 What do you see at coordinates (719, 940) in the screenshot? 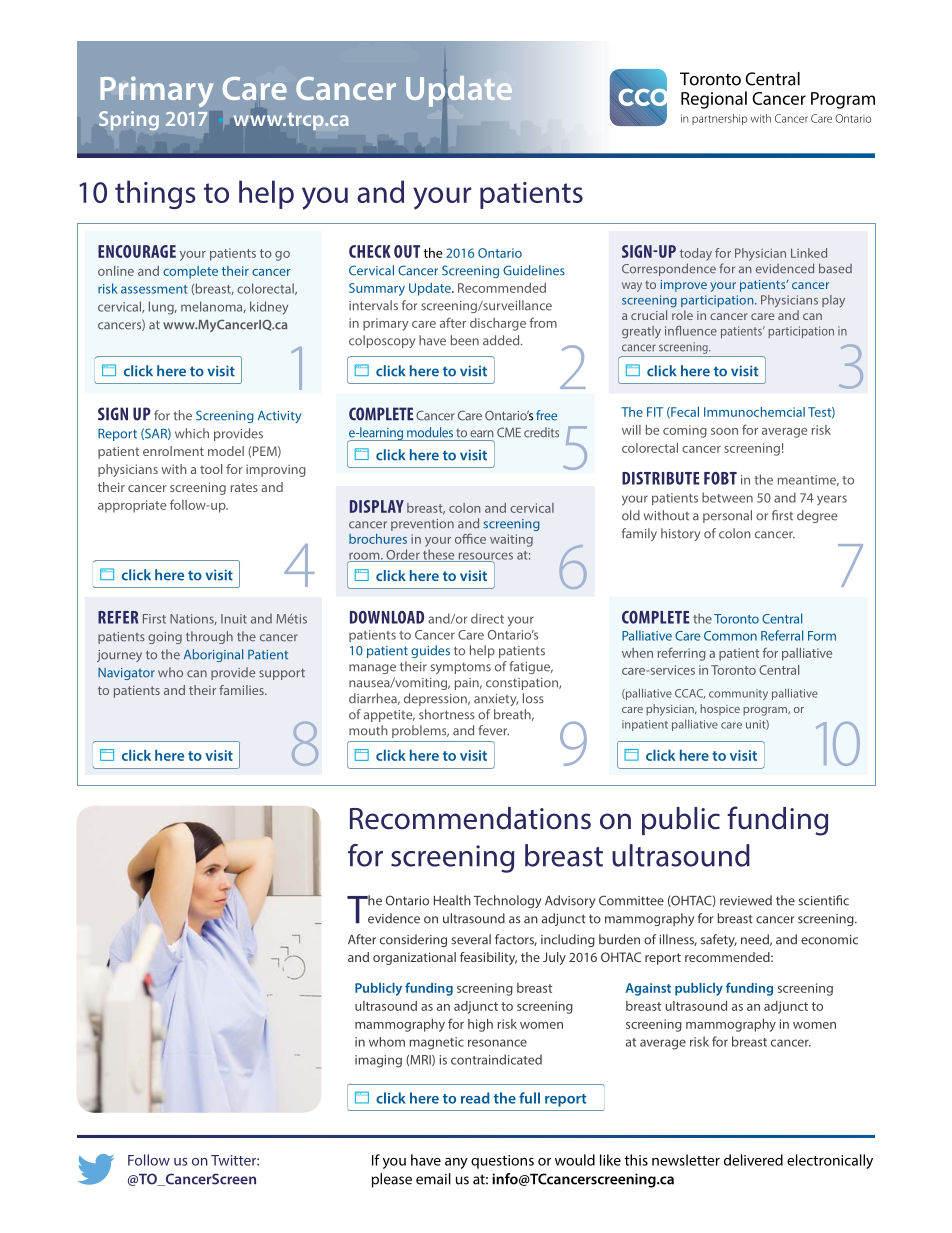
I see `safety` at bounding box center [719, 940].
